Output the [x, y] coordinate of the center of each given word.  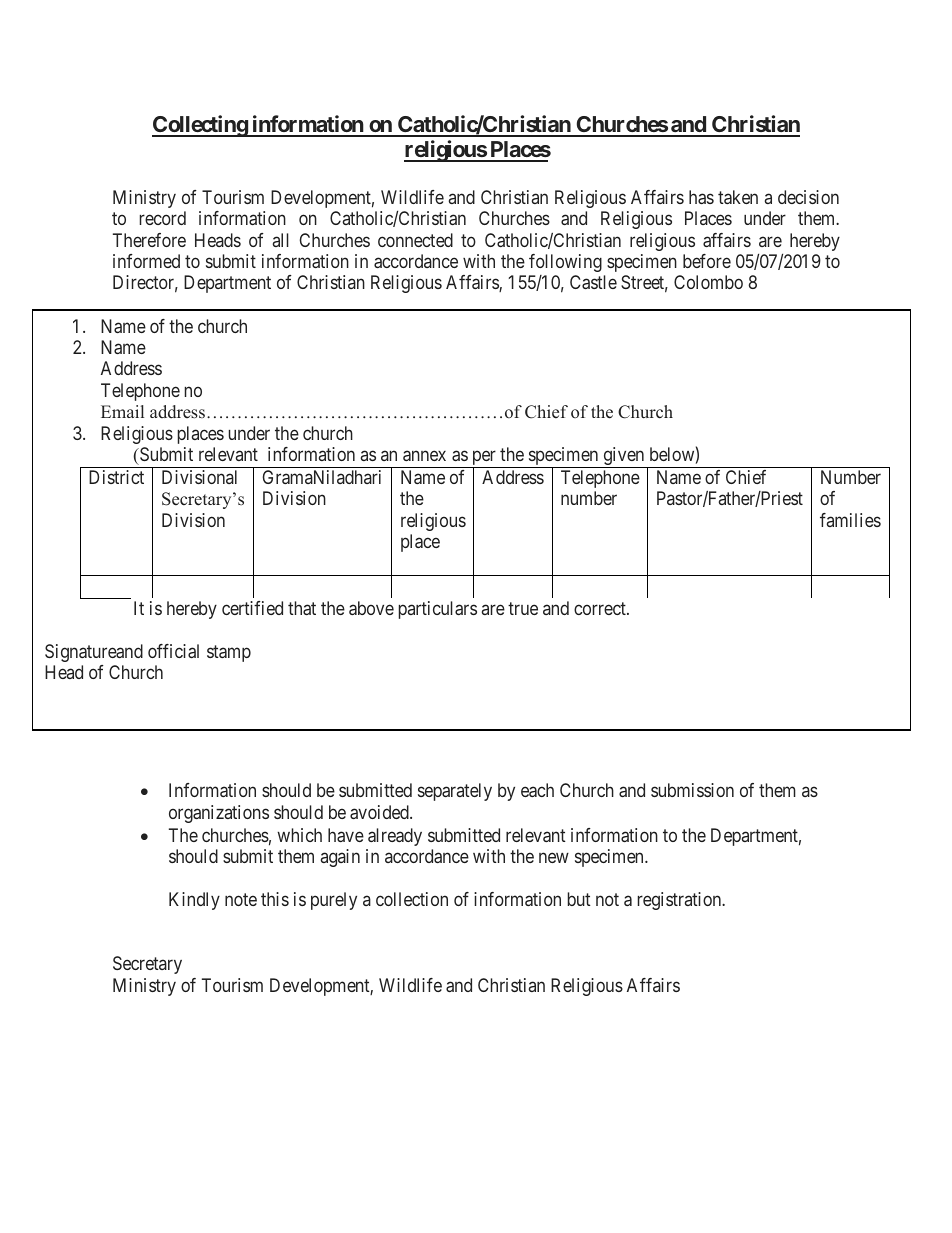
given [624, 457]
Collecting [200, 126]
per [484, 459]
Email [122, 411]
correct [601, 608]
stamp [229, 653]
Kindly [194, 901]
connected [415, 240]
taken [738, 197]
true [523, 608]
